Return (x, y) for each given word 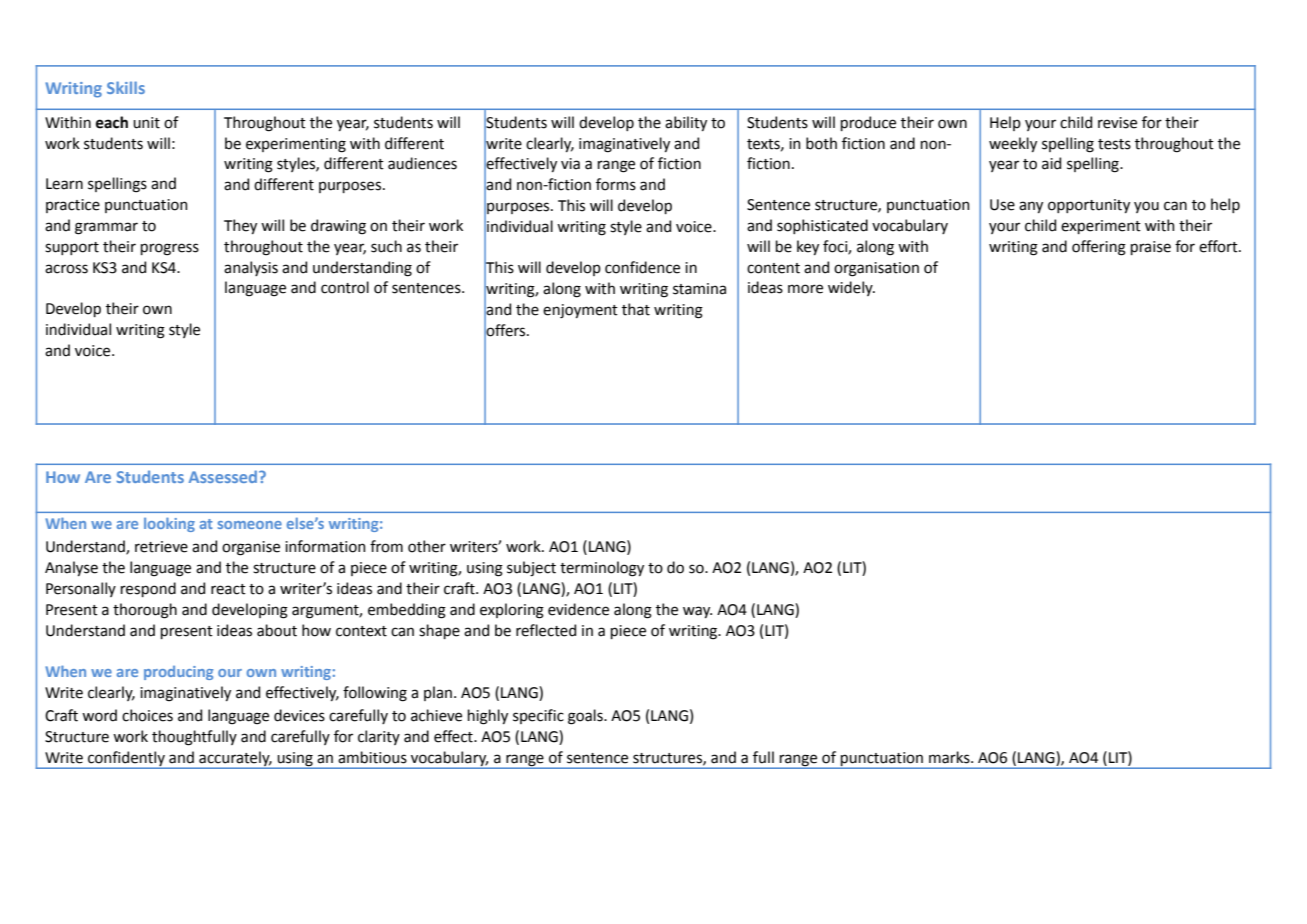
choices (147, 715)
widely (851, 288)
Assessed (224, 476)
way (697, 612)
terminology (602, 569)
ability (686, 123)
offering (1099, 248)
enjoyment (580, 311)
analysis (251, 268)
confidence (642, 267)
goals (586, 717)
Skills (126, 87)
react (228, 589)
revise (1117, 123)
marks (950, 757)
